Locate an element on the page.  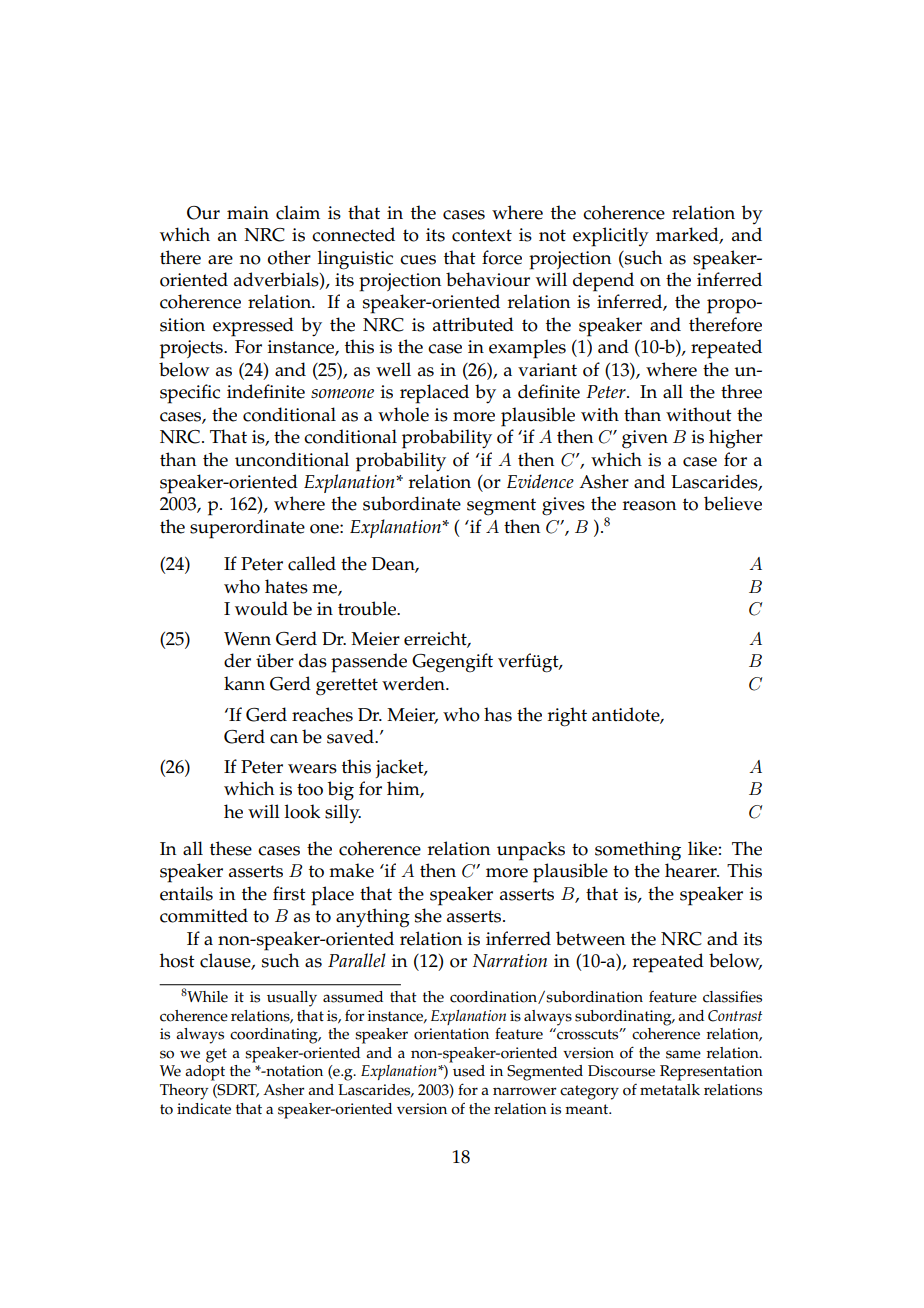
context is located at coordinates (482, 235).
